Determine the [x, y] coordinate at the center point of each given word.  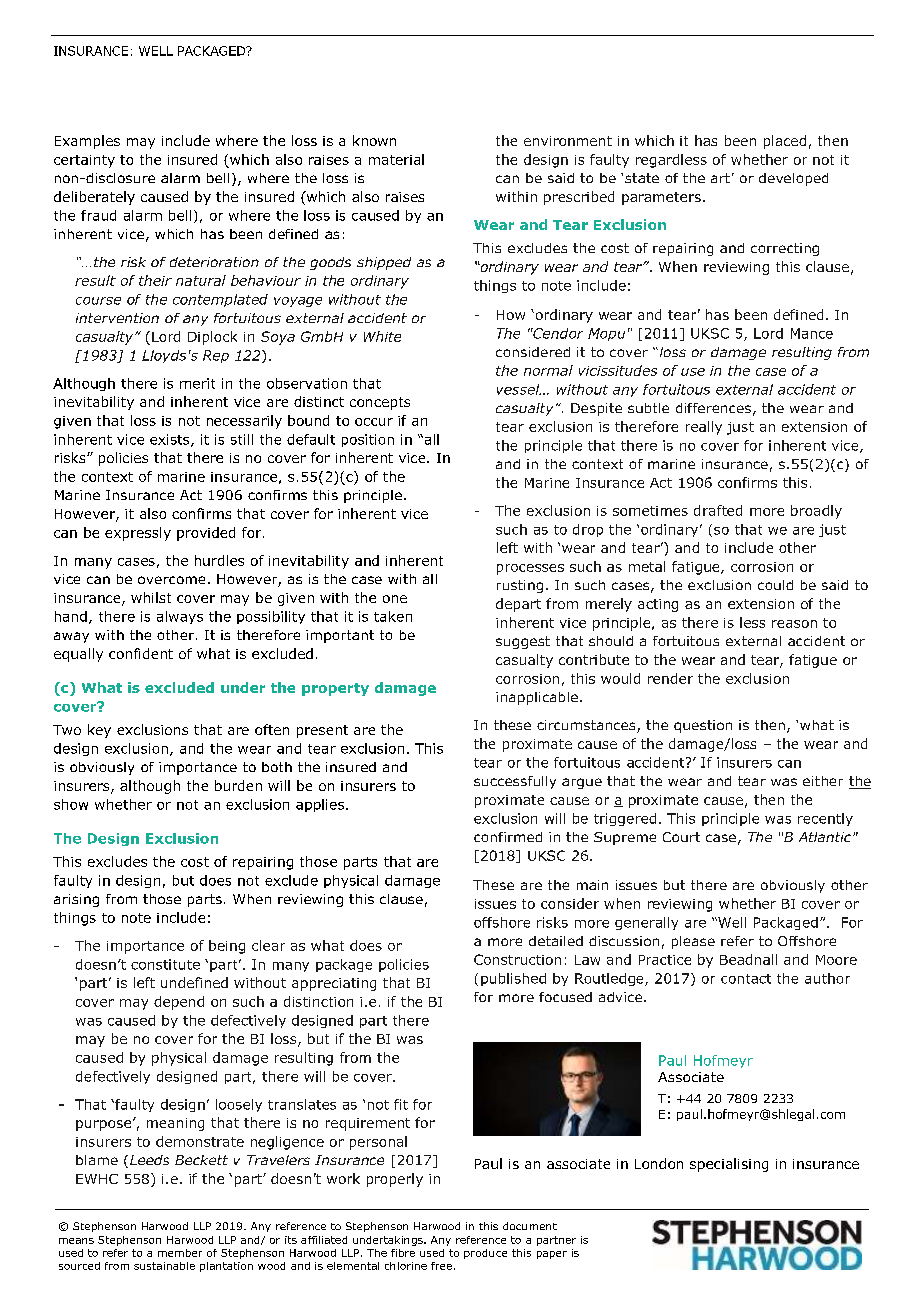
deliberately [94, 198]
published [513, 979]
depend [179, 1003]
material [396, 159]
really [704, 428]
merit [197, 383]
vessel [519, 389]
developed [793, 179]
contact [746, 979]
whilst [151, 597]
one [395, 599]
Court [681, 837]
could [775, 585]
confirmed [508, 837]
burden [238, 785]
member [180, 1253]
